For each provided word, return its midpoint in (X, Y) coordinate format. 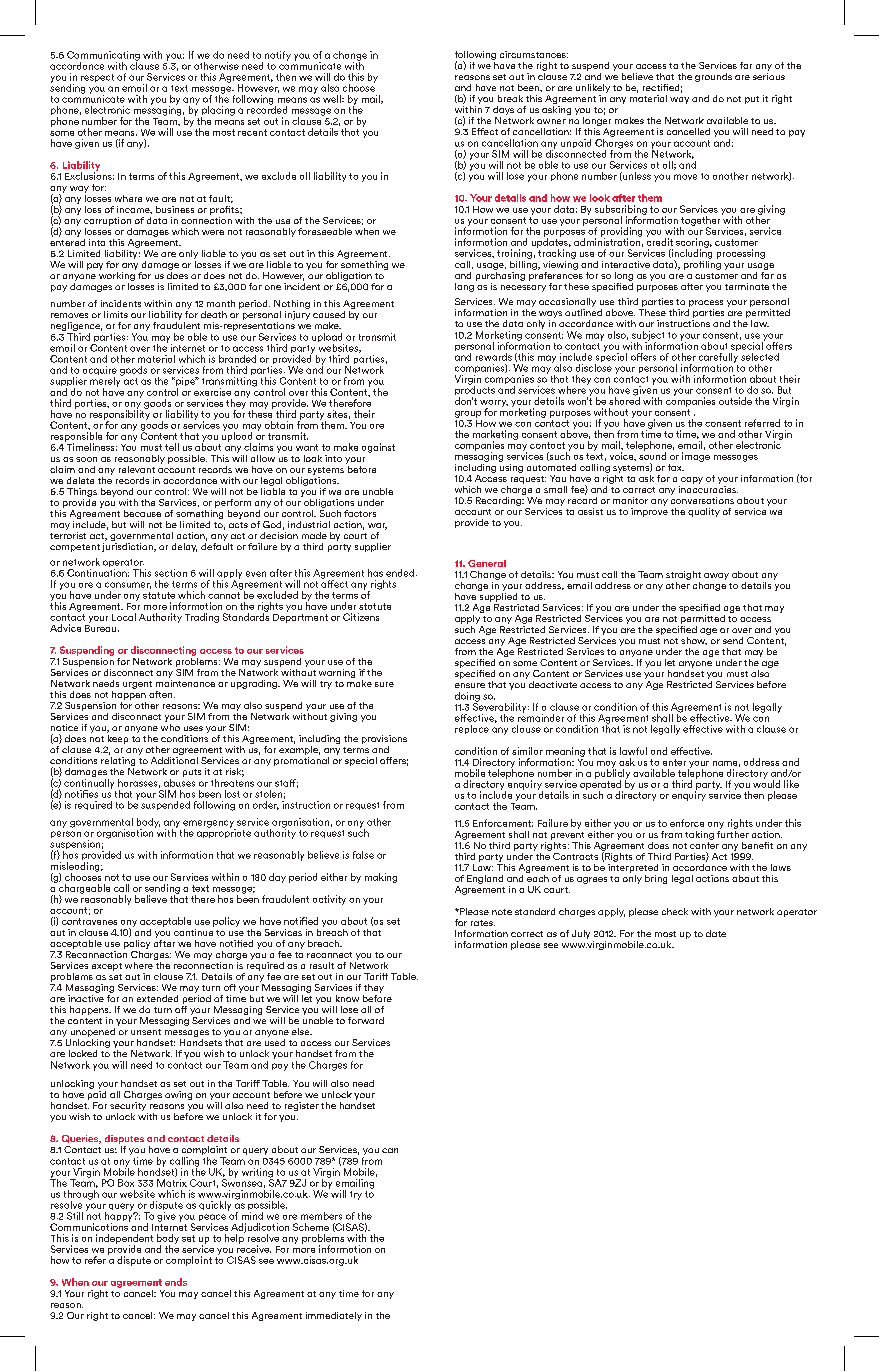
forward (366, 1020)
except (107, 967)
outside (735, 401)
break (510, 98)
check (675, 911)
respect (97, 78)
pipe (185, 383)
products (475, 391)
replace (472, 729)
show (694, 639)
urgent (137, 685)
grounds (713, 77)
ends (176, 1282)
